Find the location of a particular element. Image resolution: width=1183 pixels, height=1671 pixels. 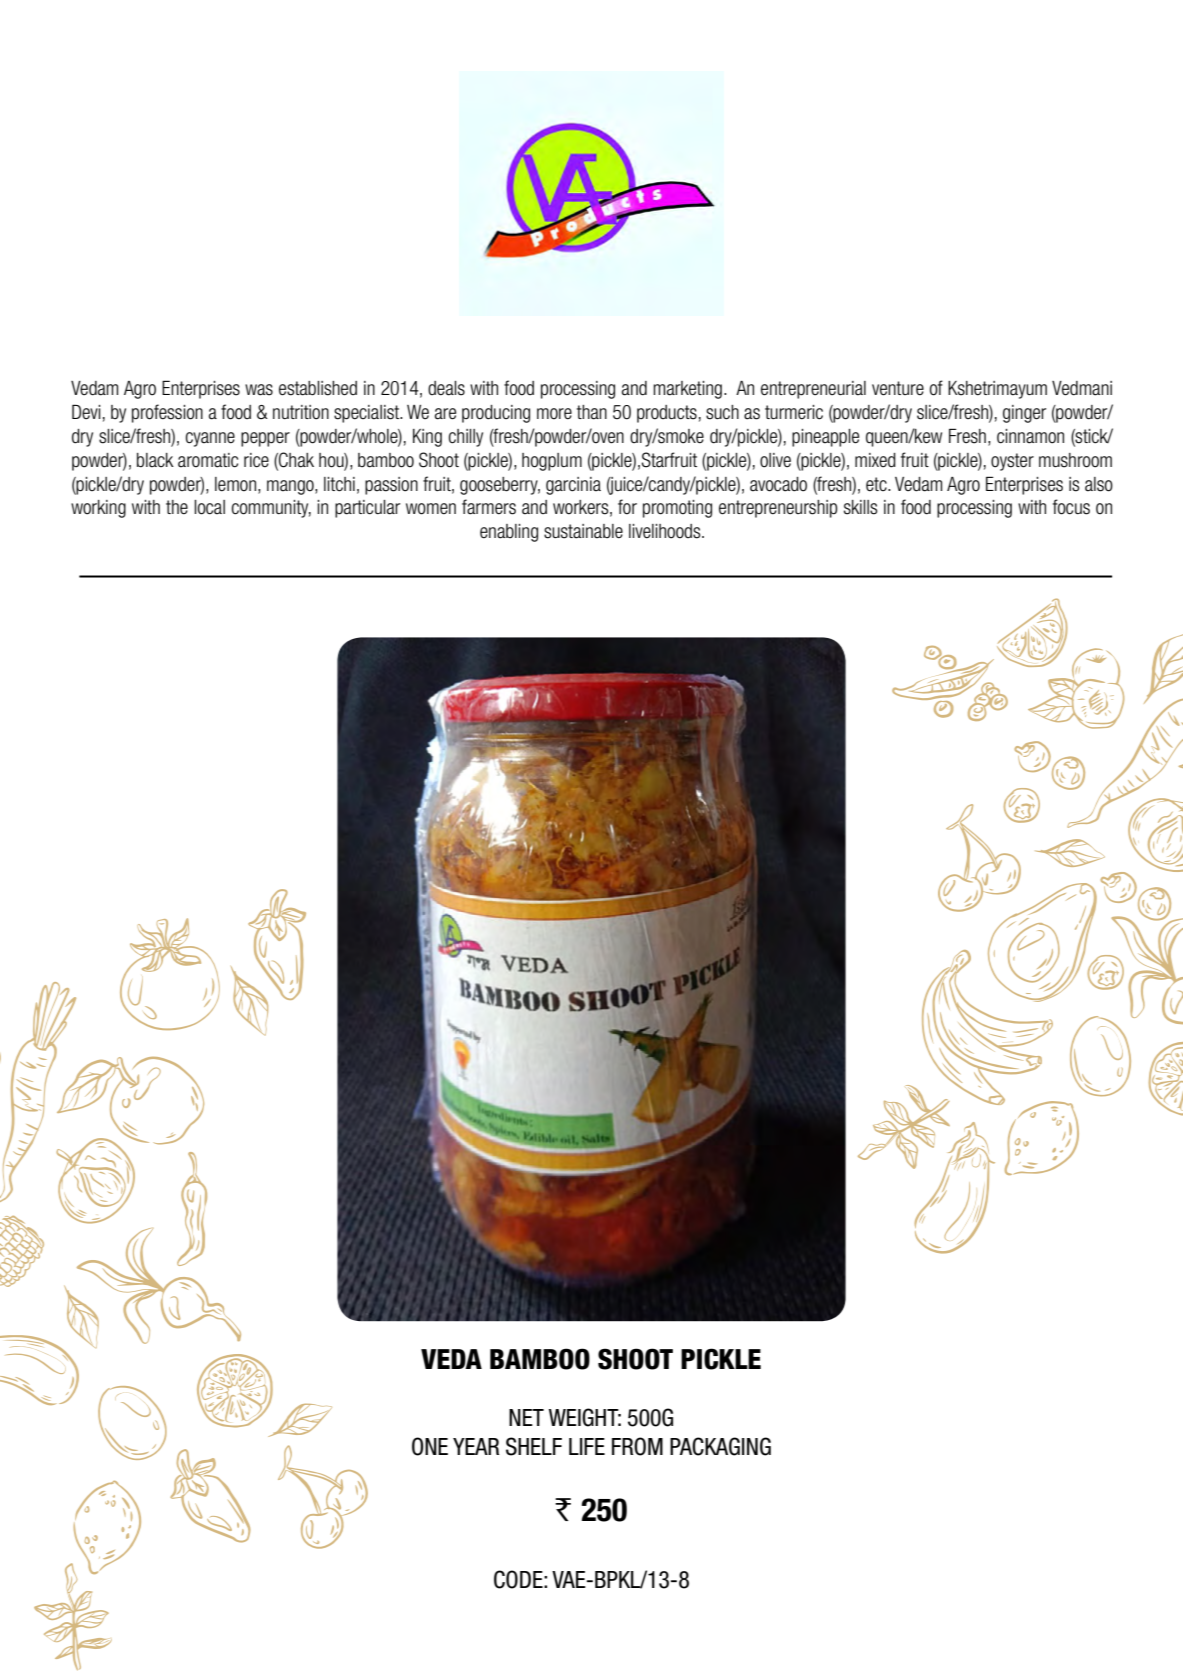

skills is located at coordinates (861, 507).
